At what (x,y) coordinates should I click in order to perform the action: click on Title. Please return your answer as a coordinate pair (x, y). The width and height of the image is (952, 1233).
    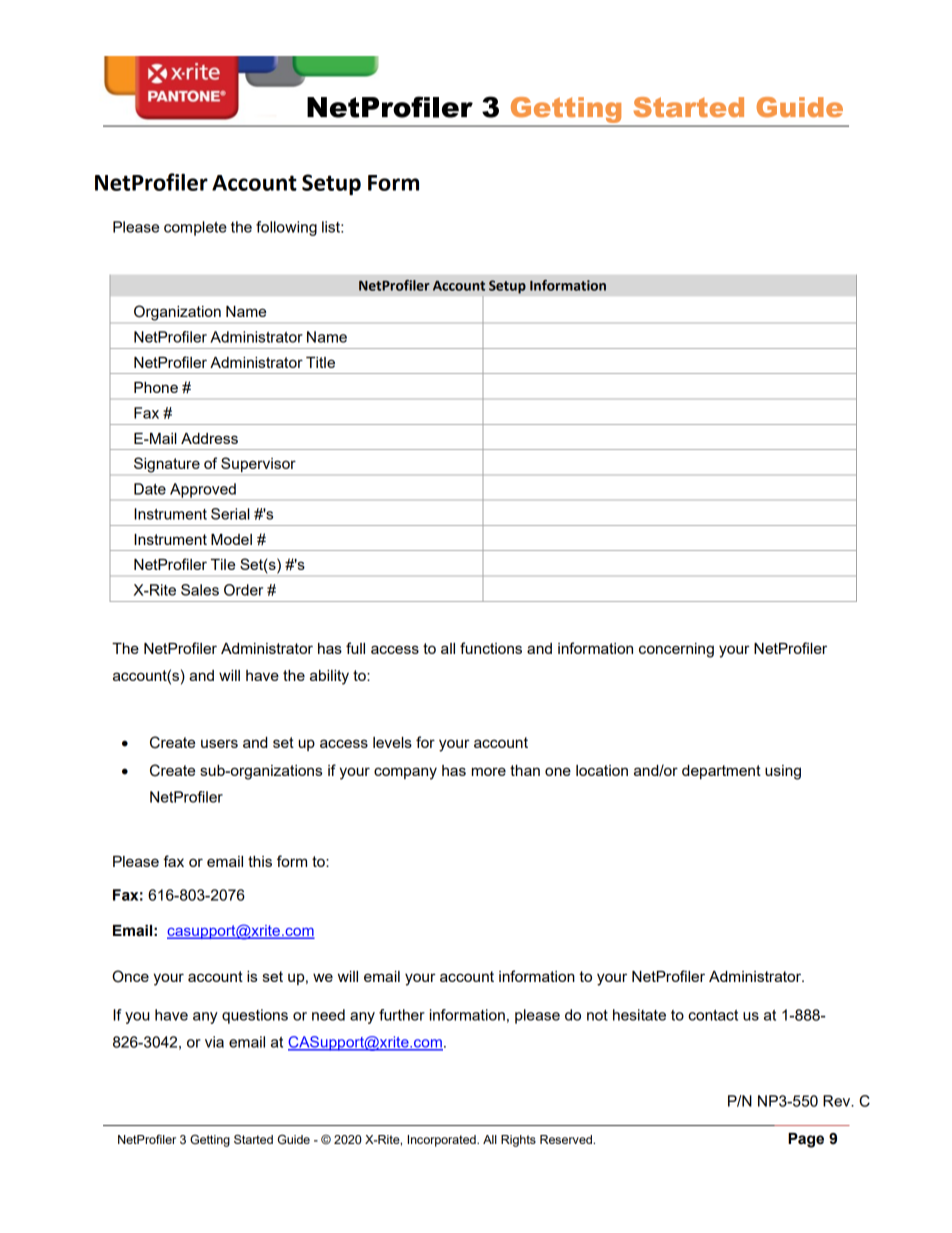
    Looking at the image, I should click on (320, 362).
